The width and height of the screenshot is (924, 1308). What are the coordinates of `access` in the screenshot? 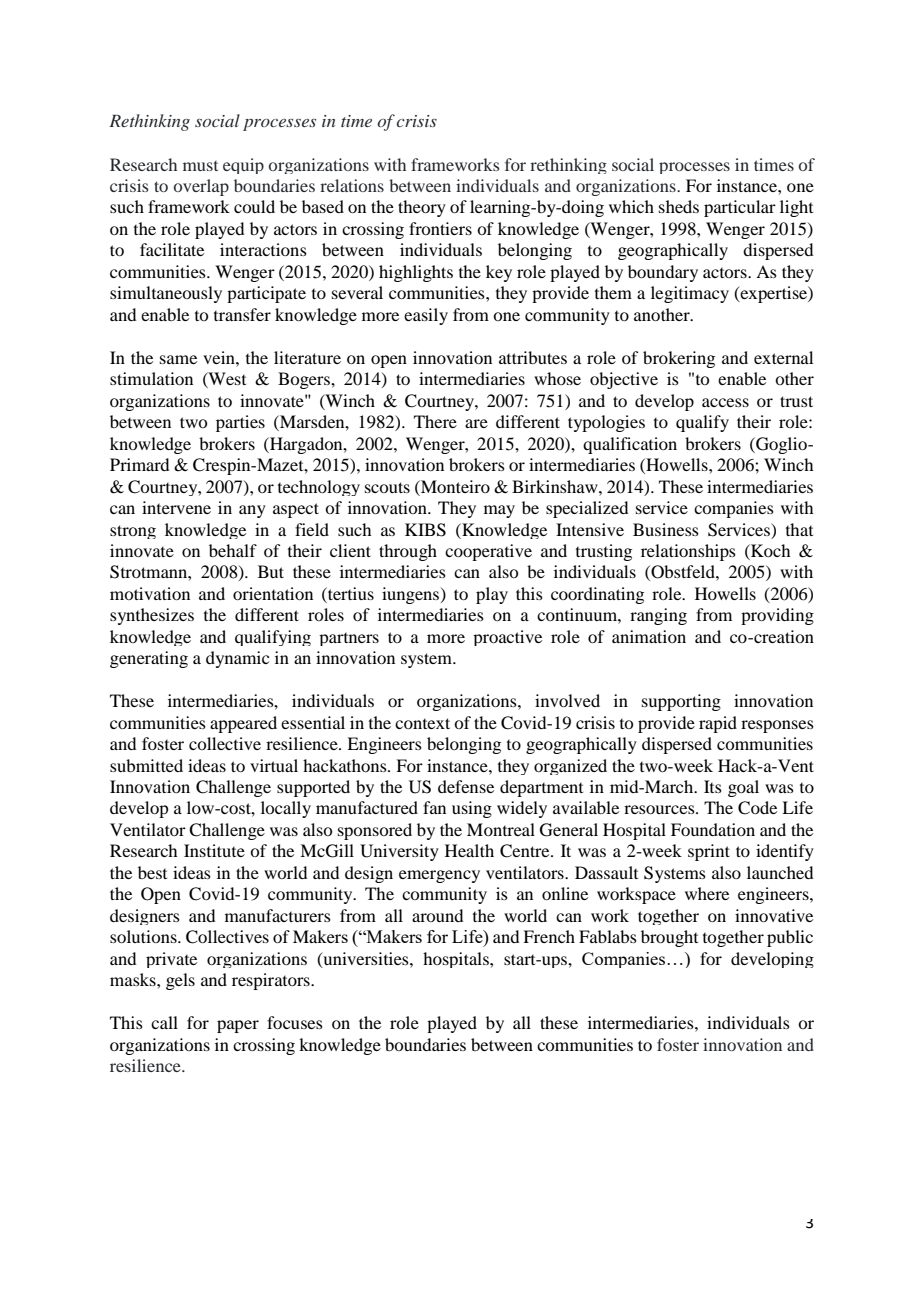 It's located at (725, 402).
